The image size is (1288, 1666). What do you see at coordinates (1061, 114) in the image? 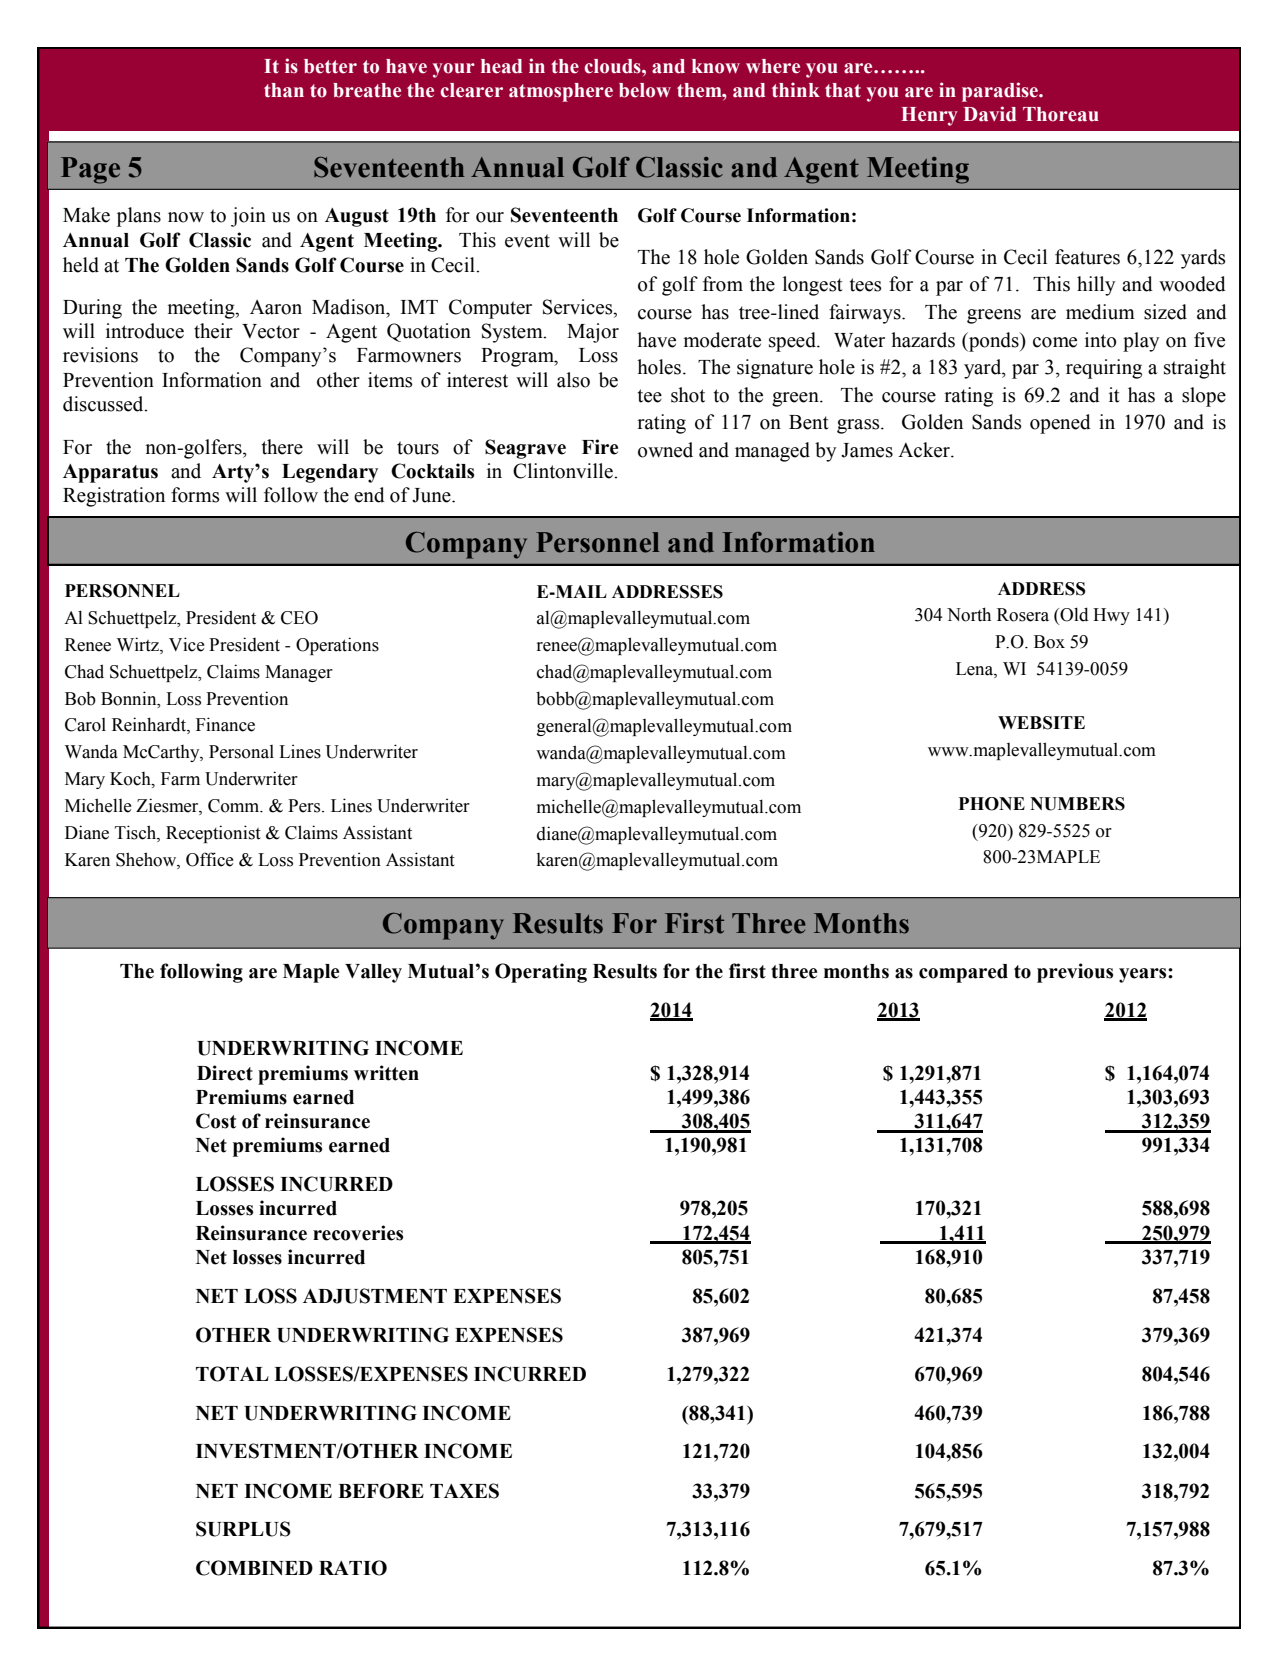
I see `Thoreau` at bounding box center [1061, 114].
